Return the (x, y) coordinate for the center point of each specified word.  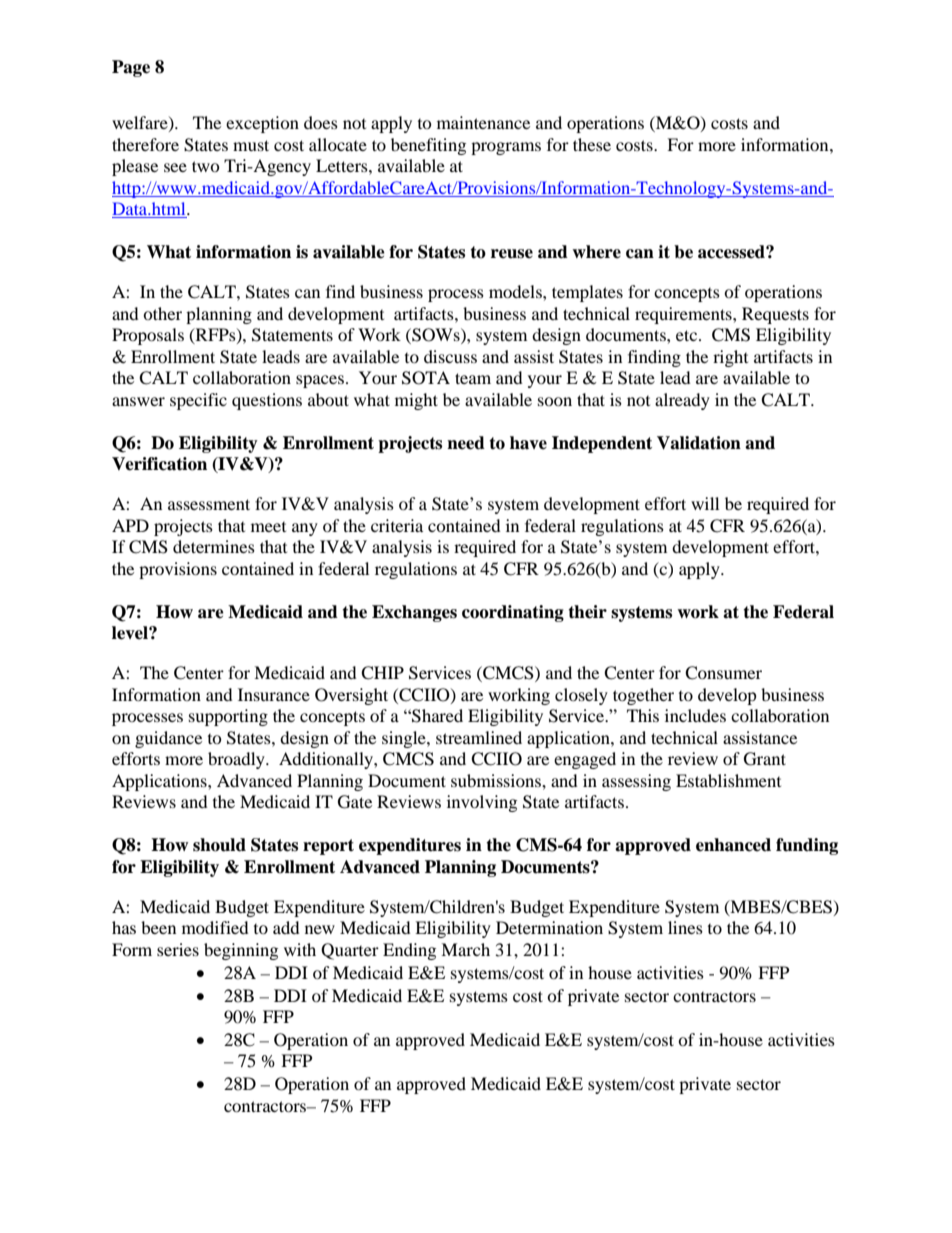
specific (198, 401)
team (473, 378)
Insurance (274, 694)
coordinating (513, 613)
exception (262, 124)
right (730, 358)
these (592, 144)
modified (215, 927)
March (465, 949)
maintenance (483, 122)
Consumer (723, 673)
